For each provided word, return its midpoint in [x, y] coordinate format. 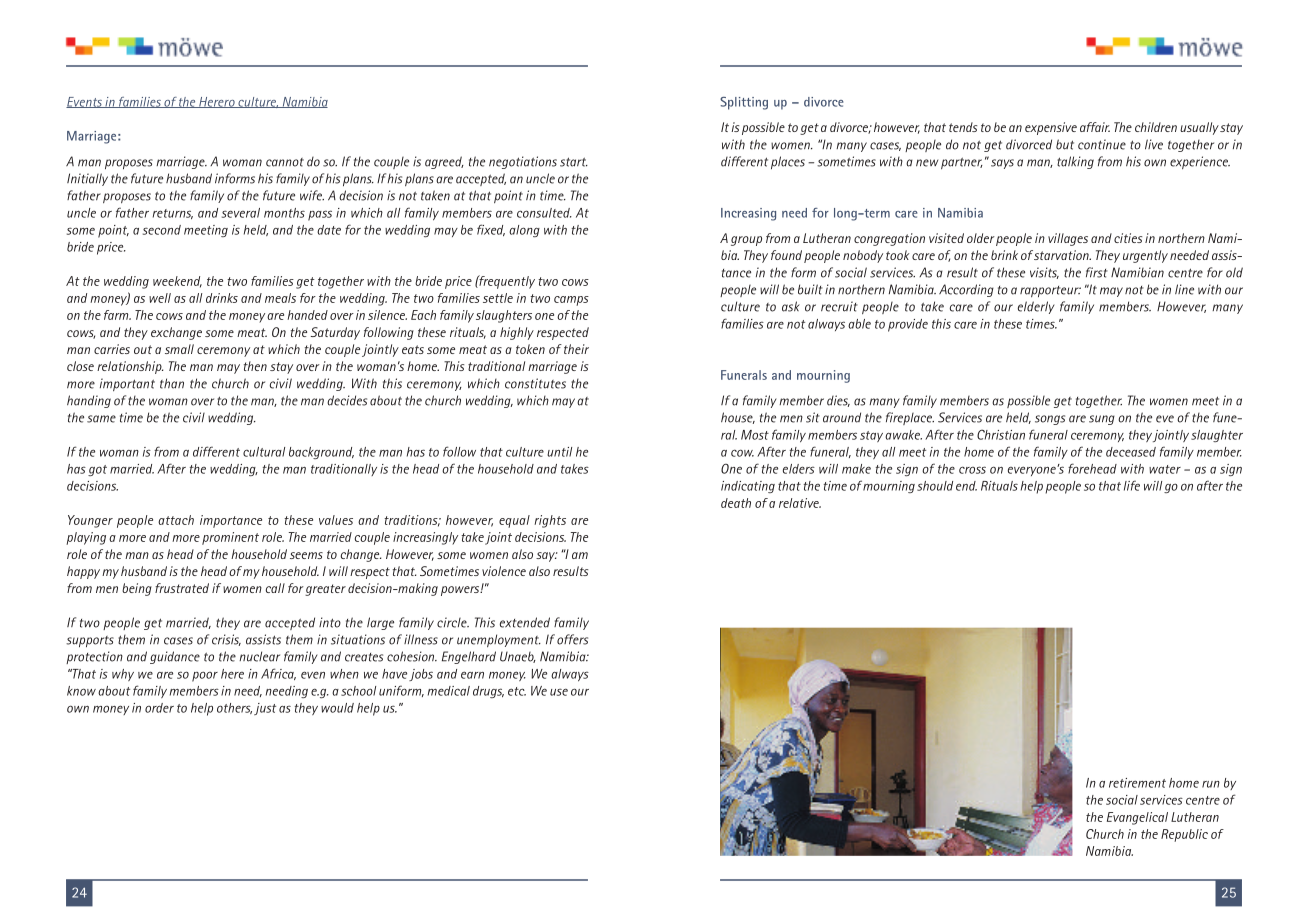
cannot [285, 162]
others [234, 708]
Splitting [744, 103]
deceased [1131, 452]
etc [517, 691]
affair [1095, 127]
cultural [264, 452]
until [559, 452]
